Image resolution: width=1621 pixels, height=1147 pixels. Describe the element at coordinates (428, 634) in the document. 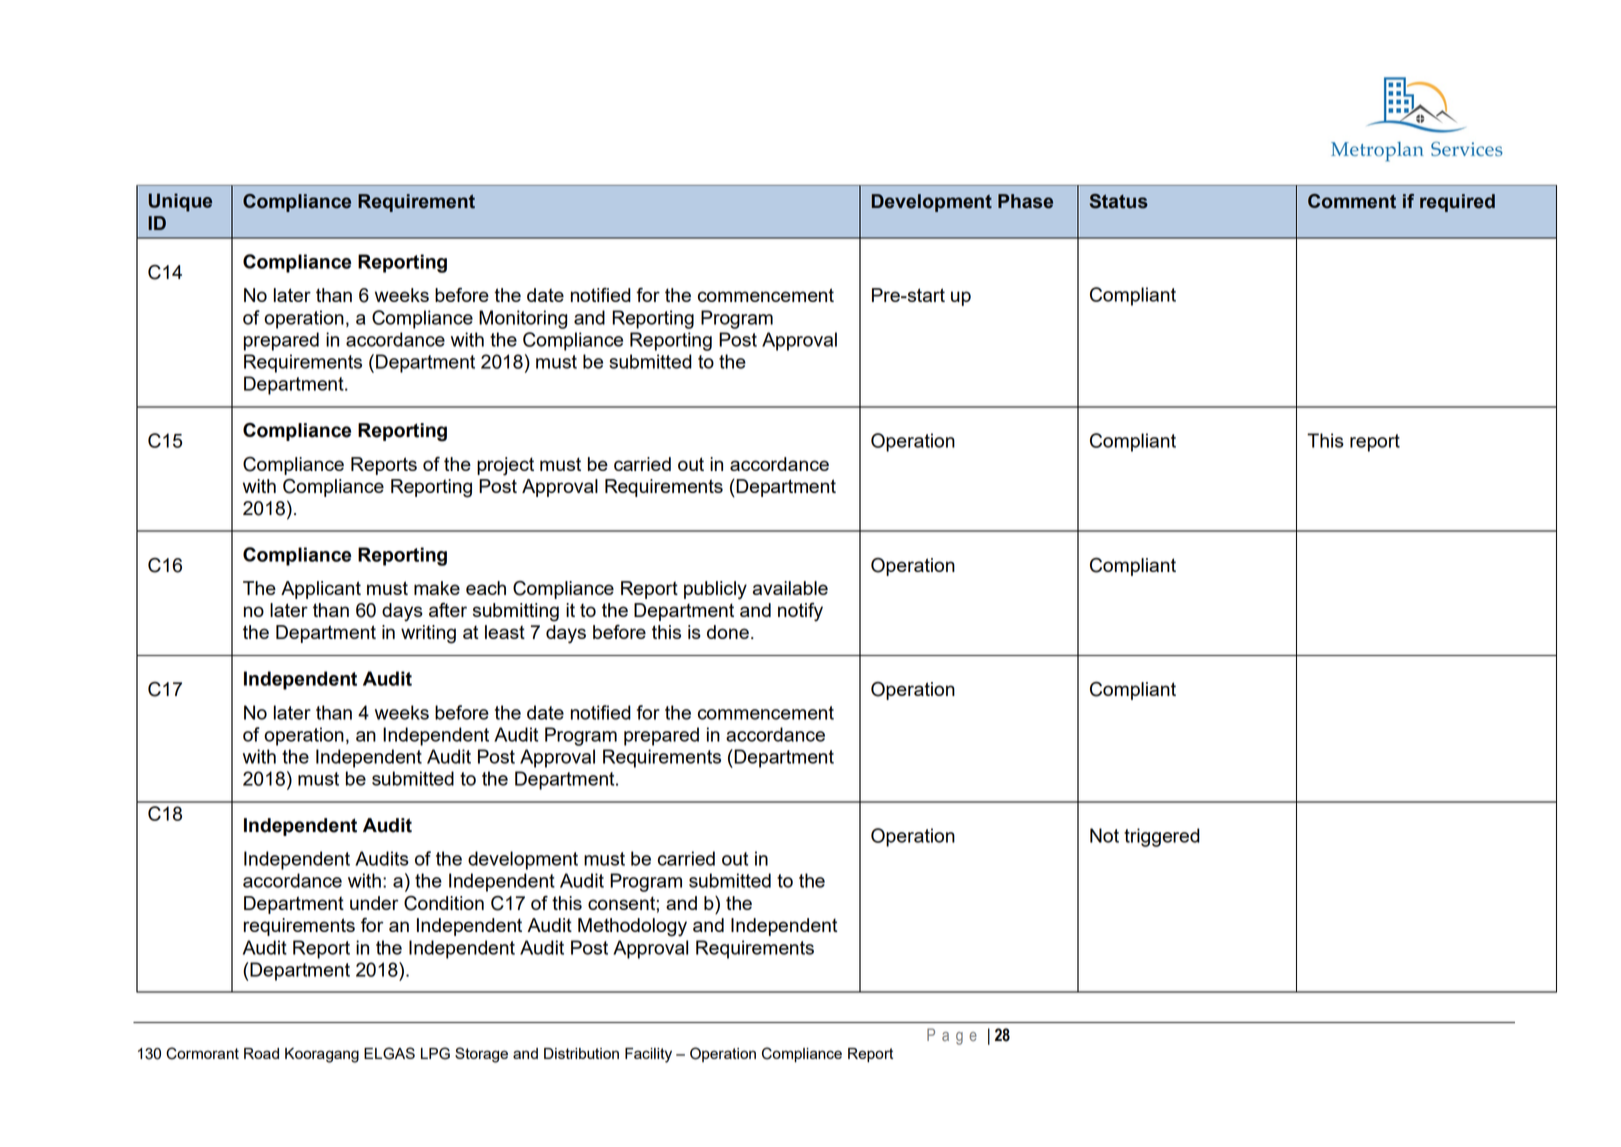

I see `writing` at that location.
